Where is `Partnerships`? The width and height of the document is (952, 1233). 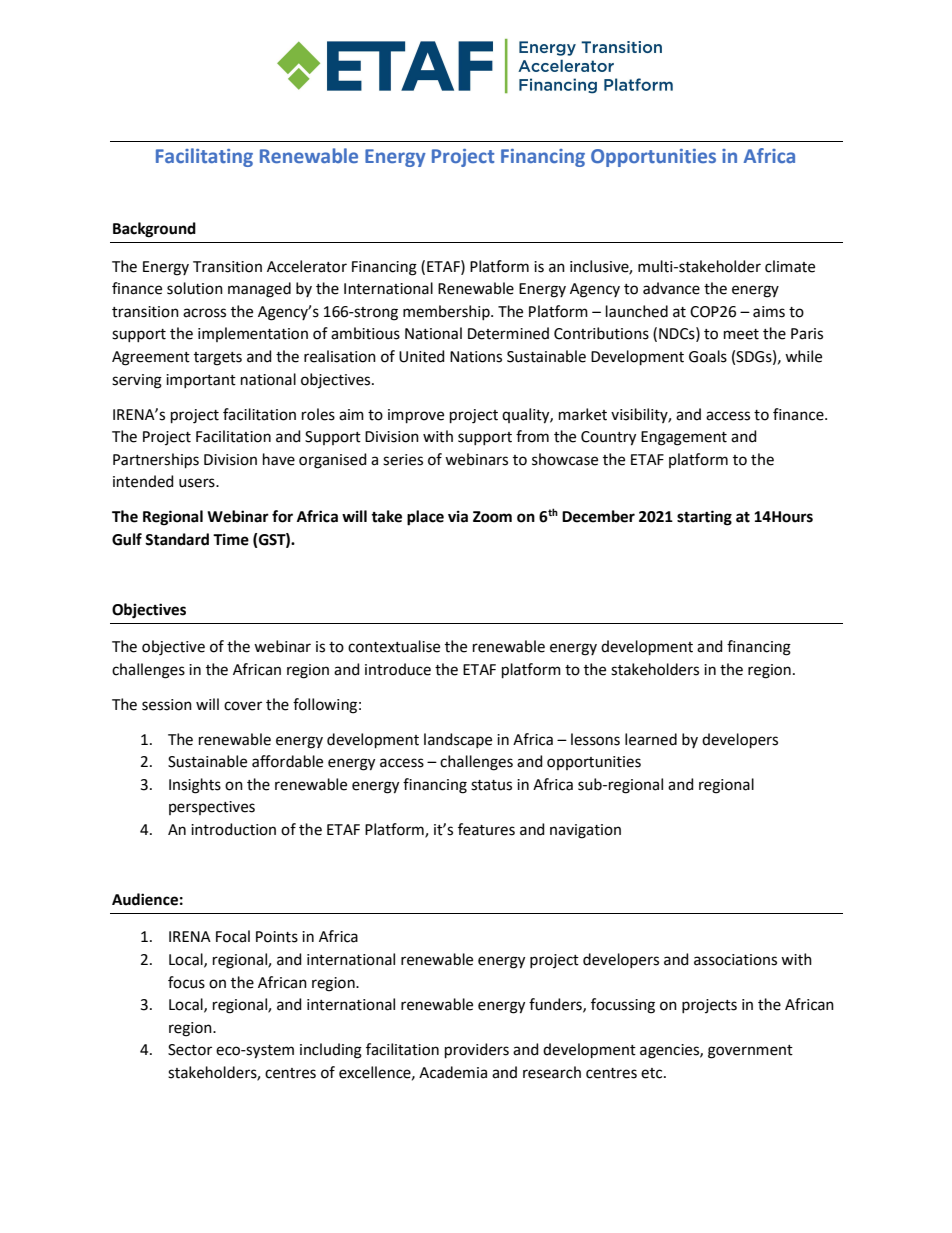 Partnerships is located at coordinates (156, 460).
